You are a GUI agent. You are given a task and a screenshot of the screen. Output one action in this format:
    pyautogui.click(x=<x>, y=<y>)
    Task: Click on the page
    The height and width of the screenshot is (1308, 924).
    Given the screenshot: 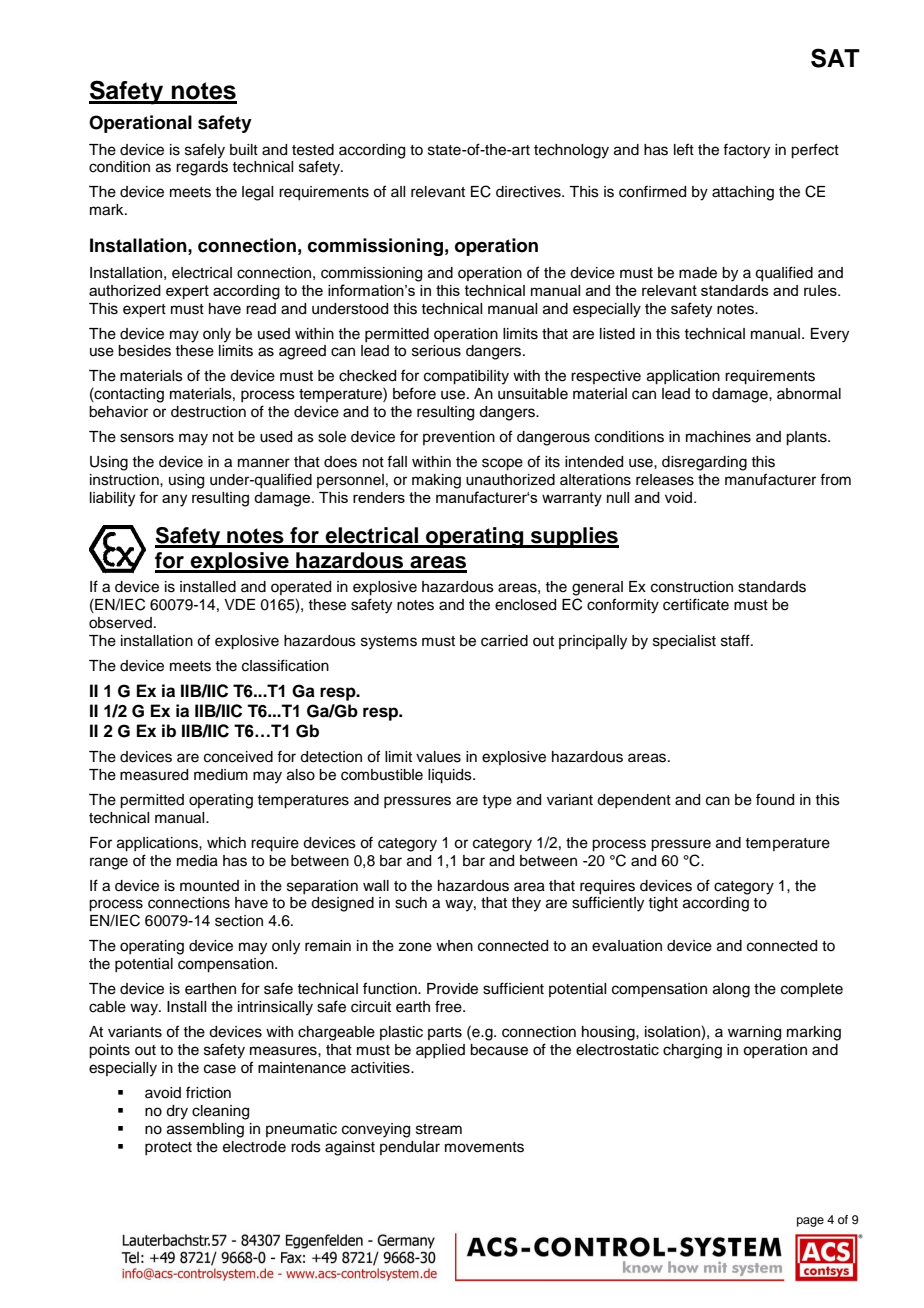 What is the action you would take?
    pyautogui.click(x=810, y=1222)
